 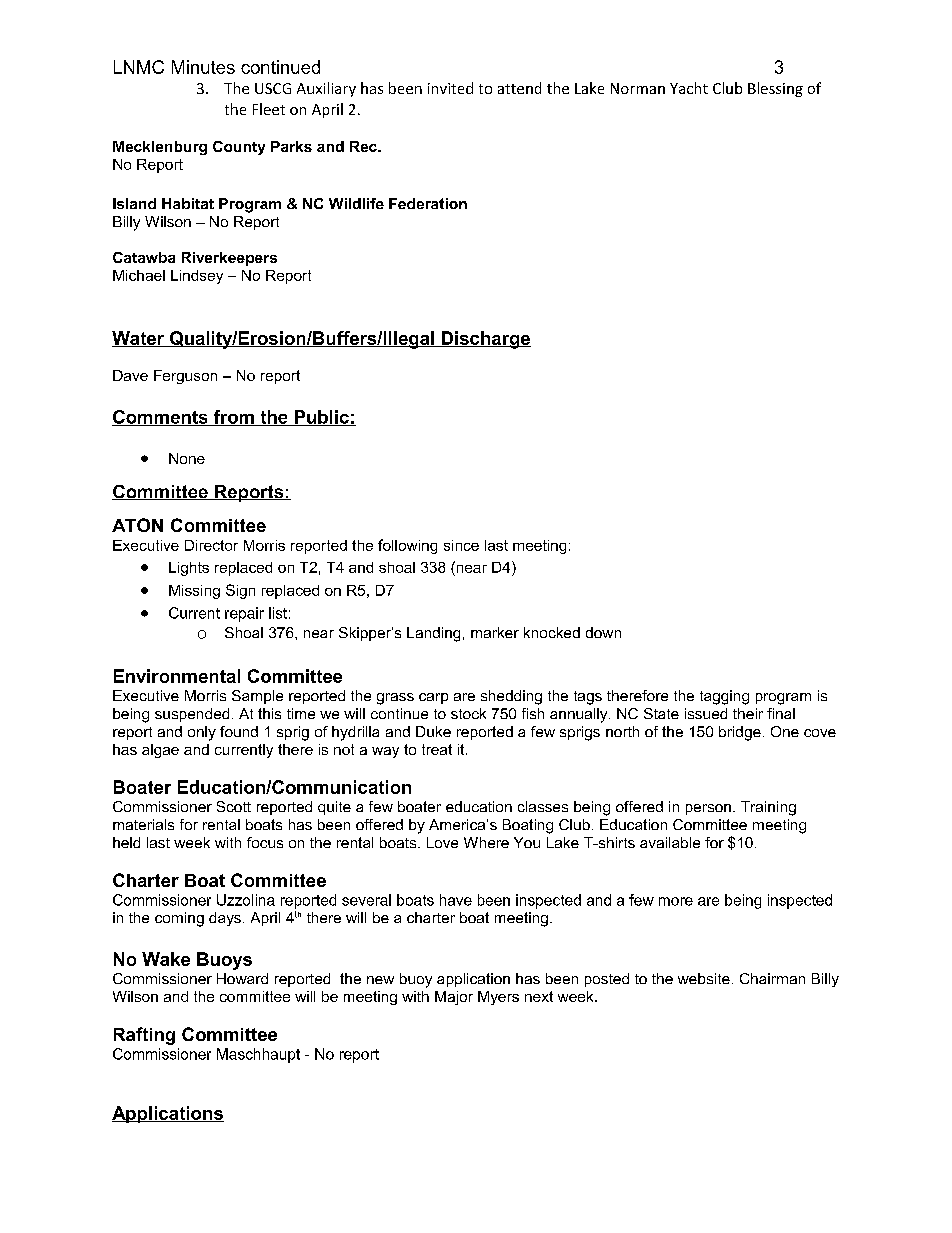 What do you see at coordinates (450, 88) in the screenshot?
I see `invited` at bounding box center [450, 88].
